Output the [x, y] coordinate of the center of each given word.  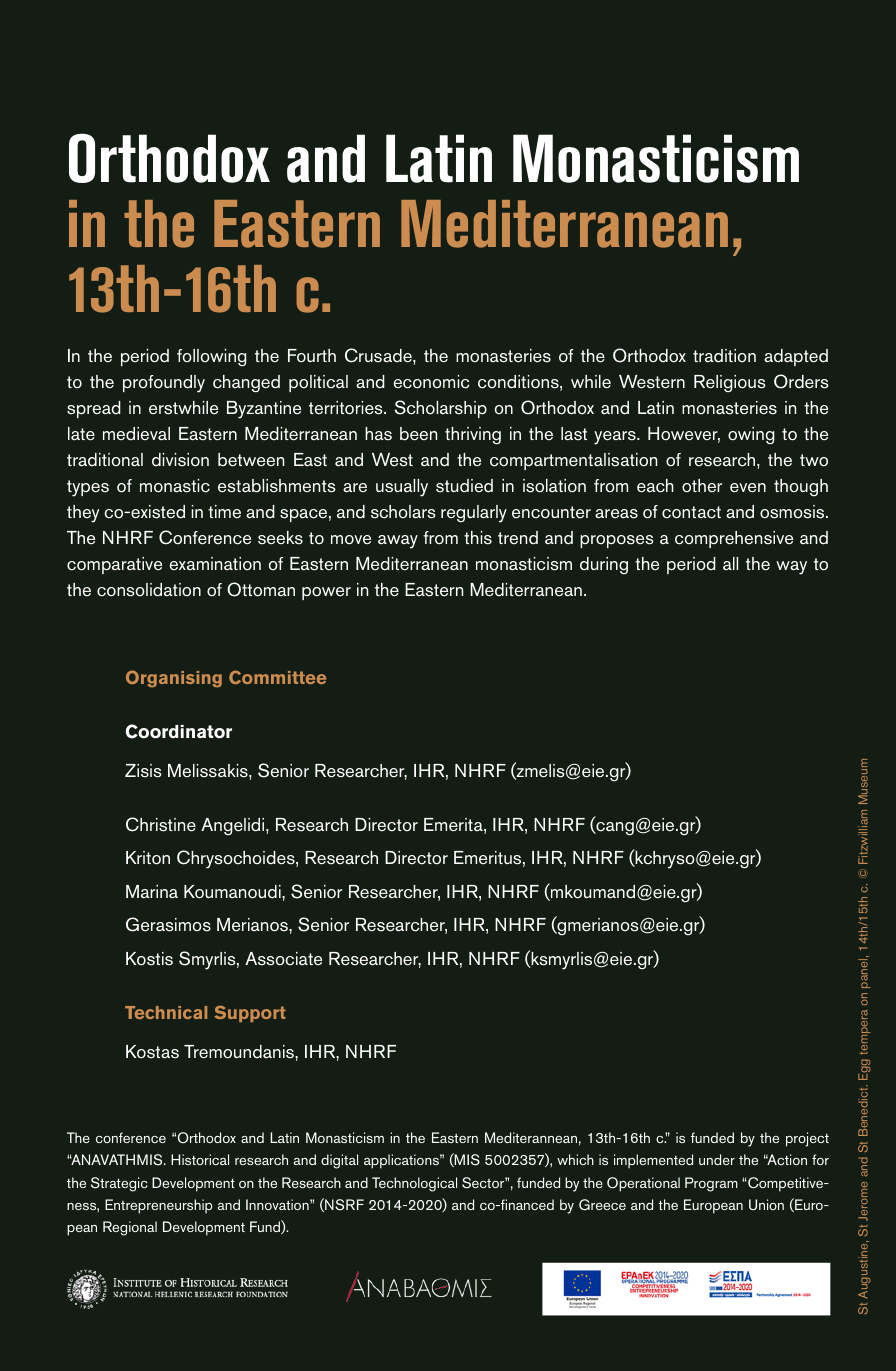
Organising [174, 679]
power [326, 593]
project [807, 1139]
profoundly [164, 384]
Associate [283, 959]
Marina [152, 891]
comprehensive [734, 539]
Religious [730, 383]
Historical [200, 1159]
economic [431, 382]
